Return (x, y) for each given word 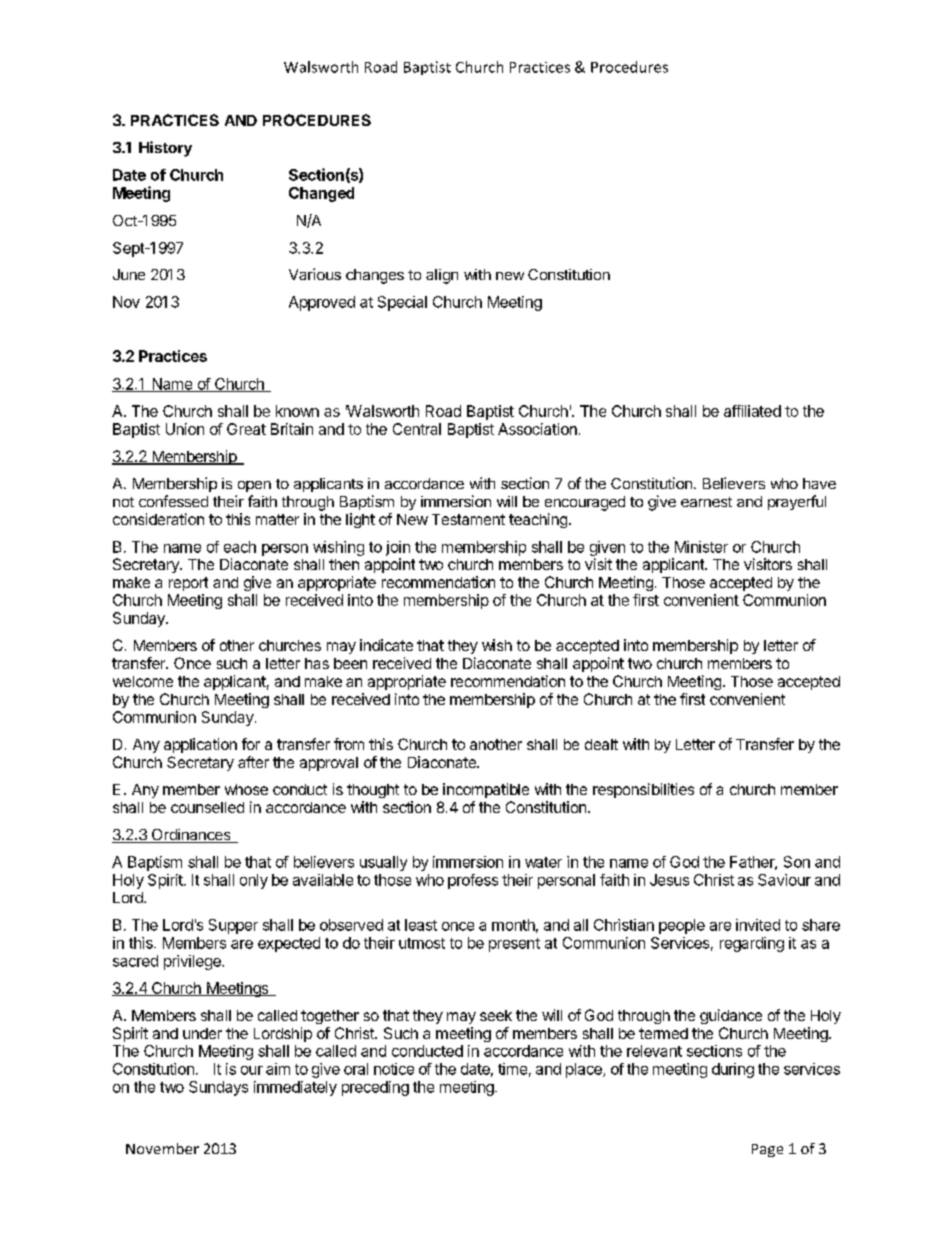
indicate (386, 645)
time (512, 1069)
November (162, 1148)
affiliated (752, 411)
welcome (143, 681)
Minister (701, 547)
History (165, 149)
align (442, 276)
